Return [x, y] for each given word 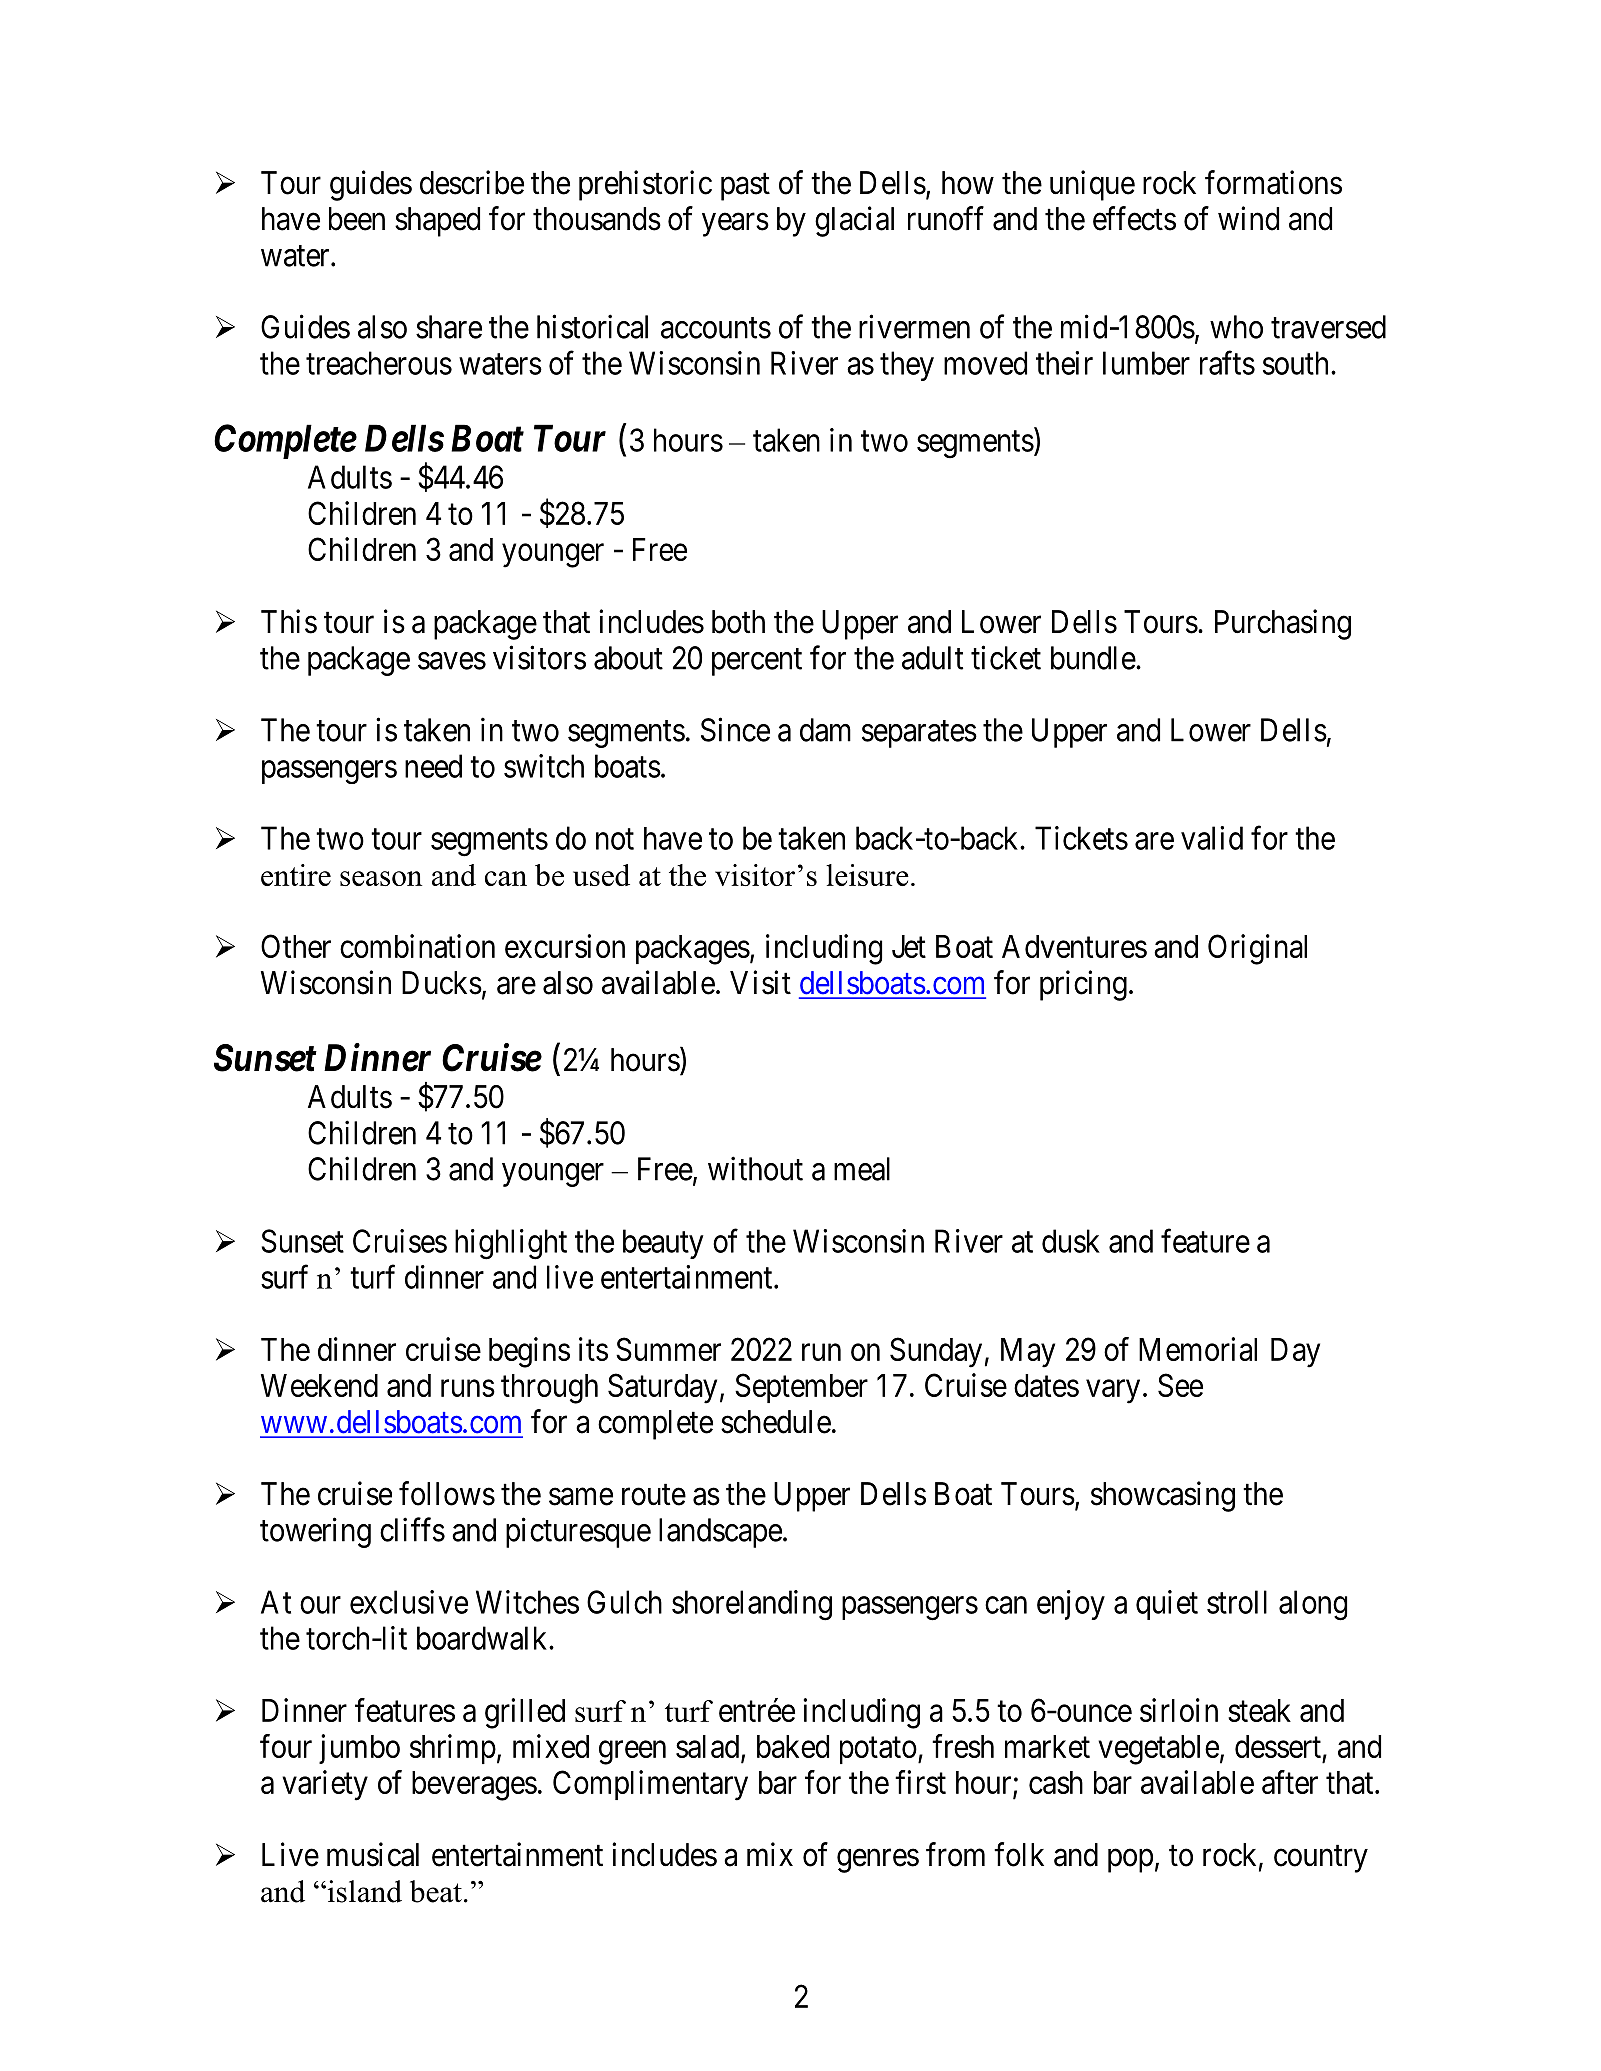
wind [1248, 218]
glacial [854, 221]
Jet [909, 946]
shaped [437, 222]
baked [793, 1746]
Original [1257, 949]
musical [373, 1854]
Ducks [442, 983]
